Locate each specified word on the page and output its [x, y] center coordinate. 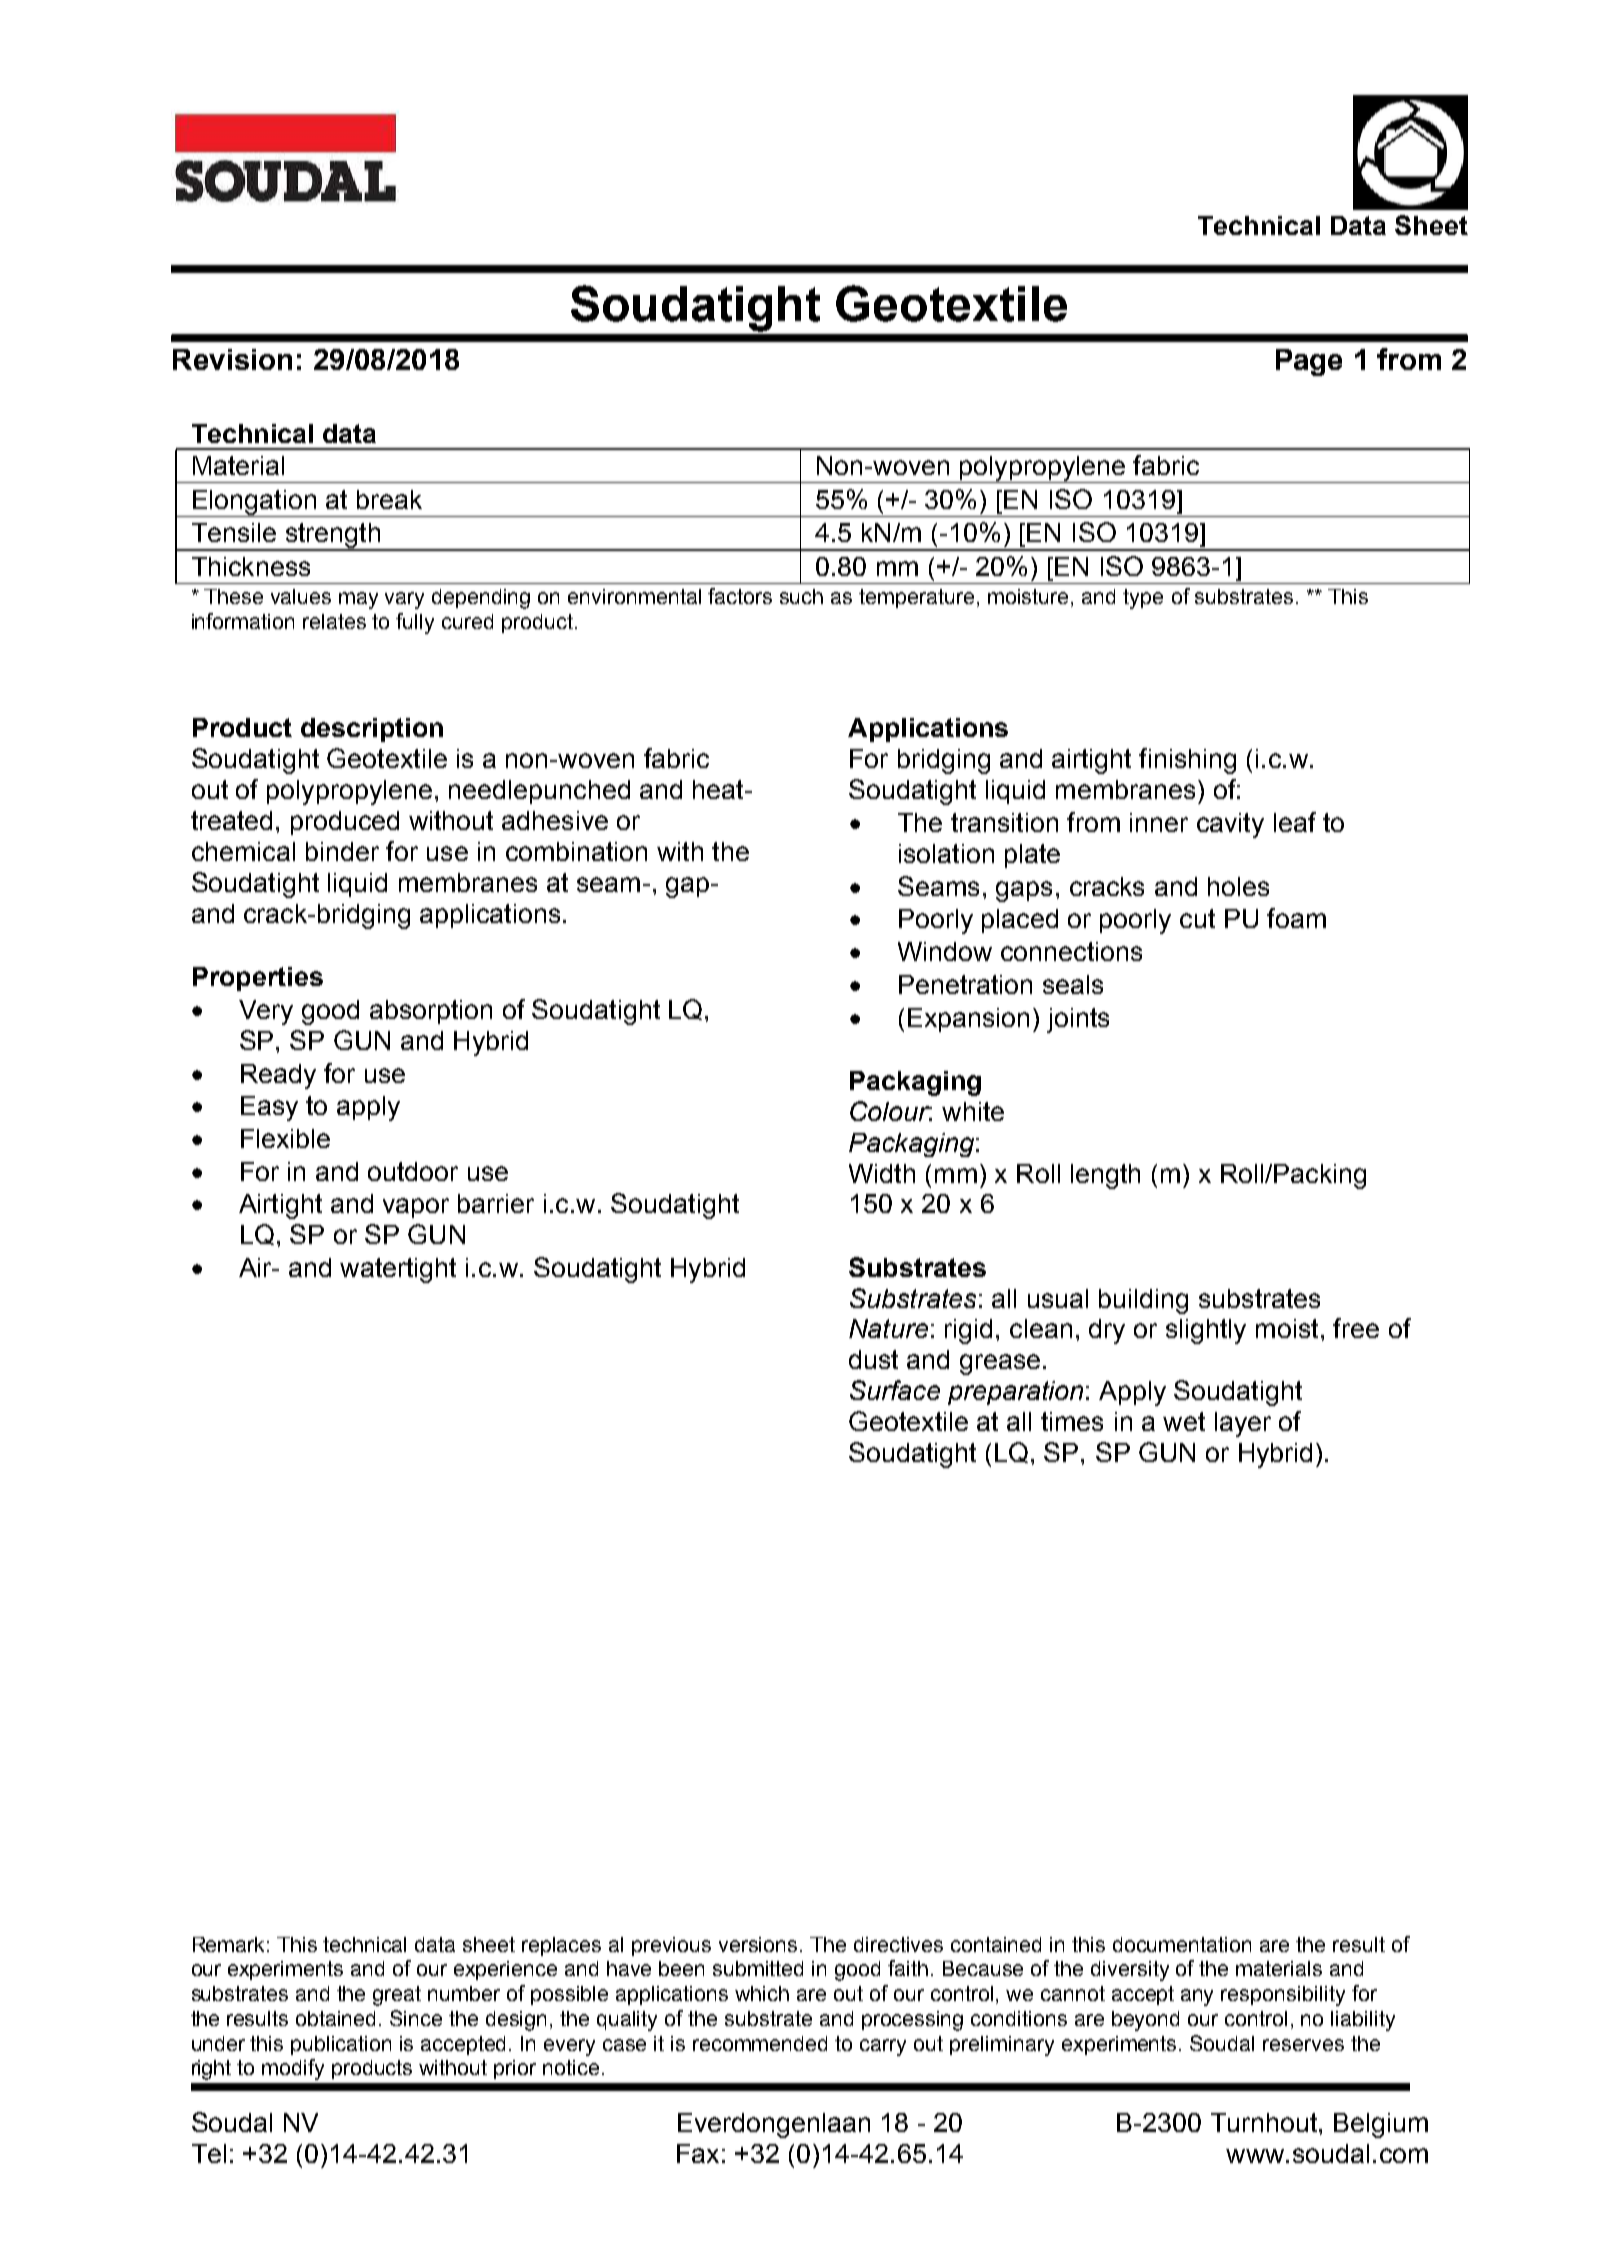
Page [1309, 362]
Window [945, 951]
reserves [1303, 2045]
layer [1243, 1424]
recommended [760, 2043]
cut [1197, 918]
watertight [398, 1270]
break [389, 499]
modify [293, 2069]
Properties [258, 979]
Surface [895, 1390]
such [801, 596]
